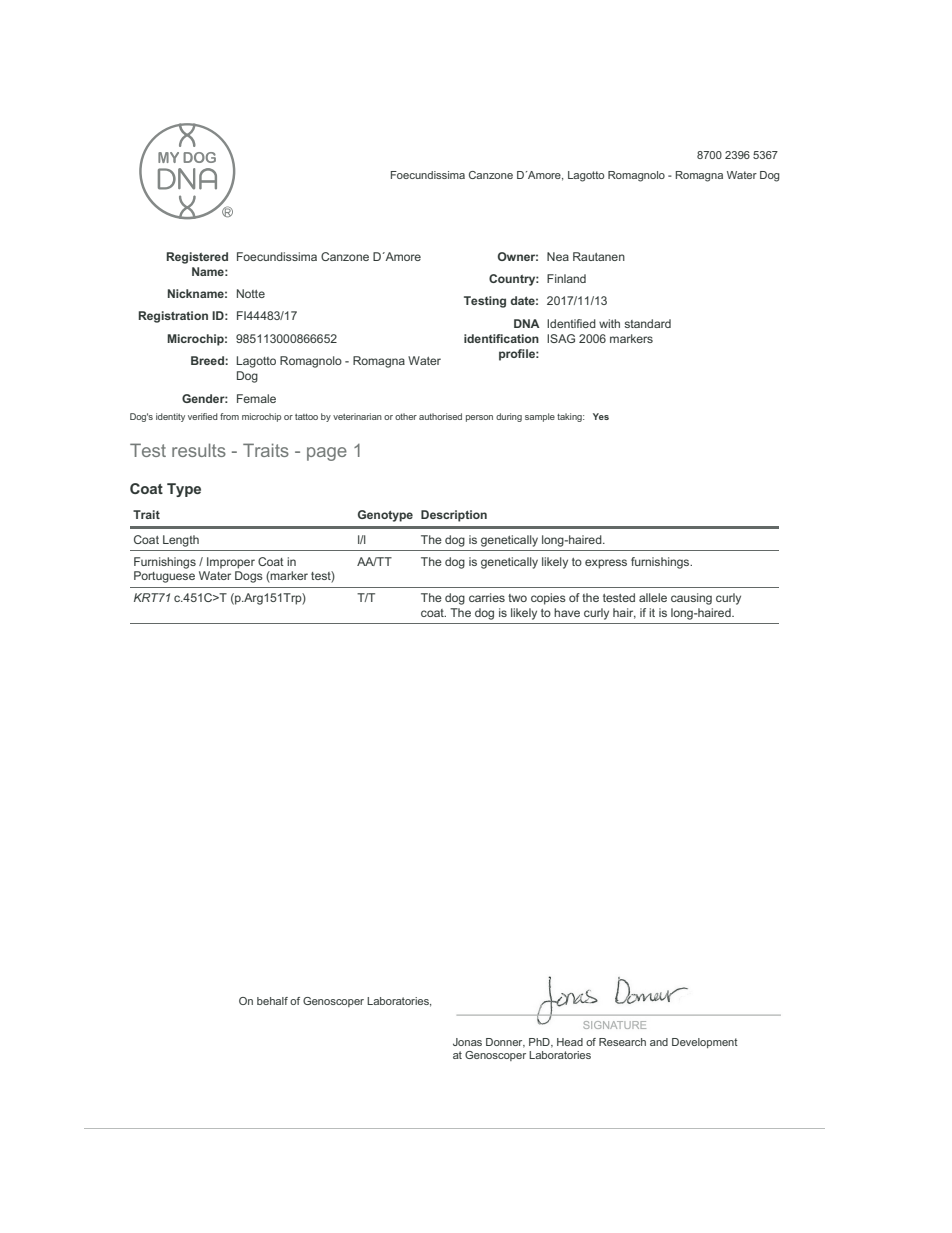 The height and width of the screenshot is (1233, 952). What do you see at coordinates (229, 416) in the screenshot?
I see `from` at bounding box center [229, 416].
